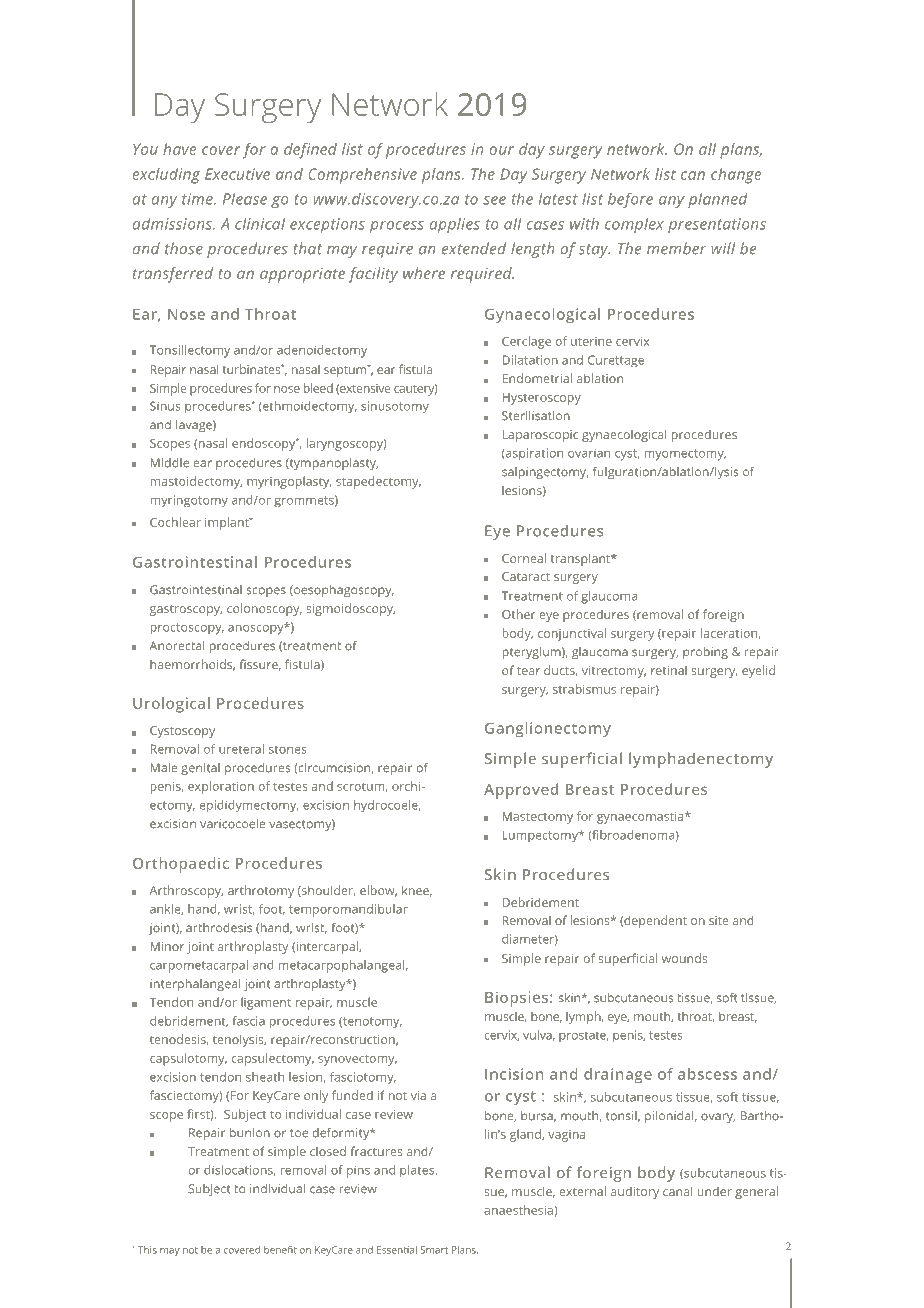  What do you see at coordinates (494, 200) in the screenshot?
I see `see` at bounding box center [494, 200].
